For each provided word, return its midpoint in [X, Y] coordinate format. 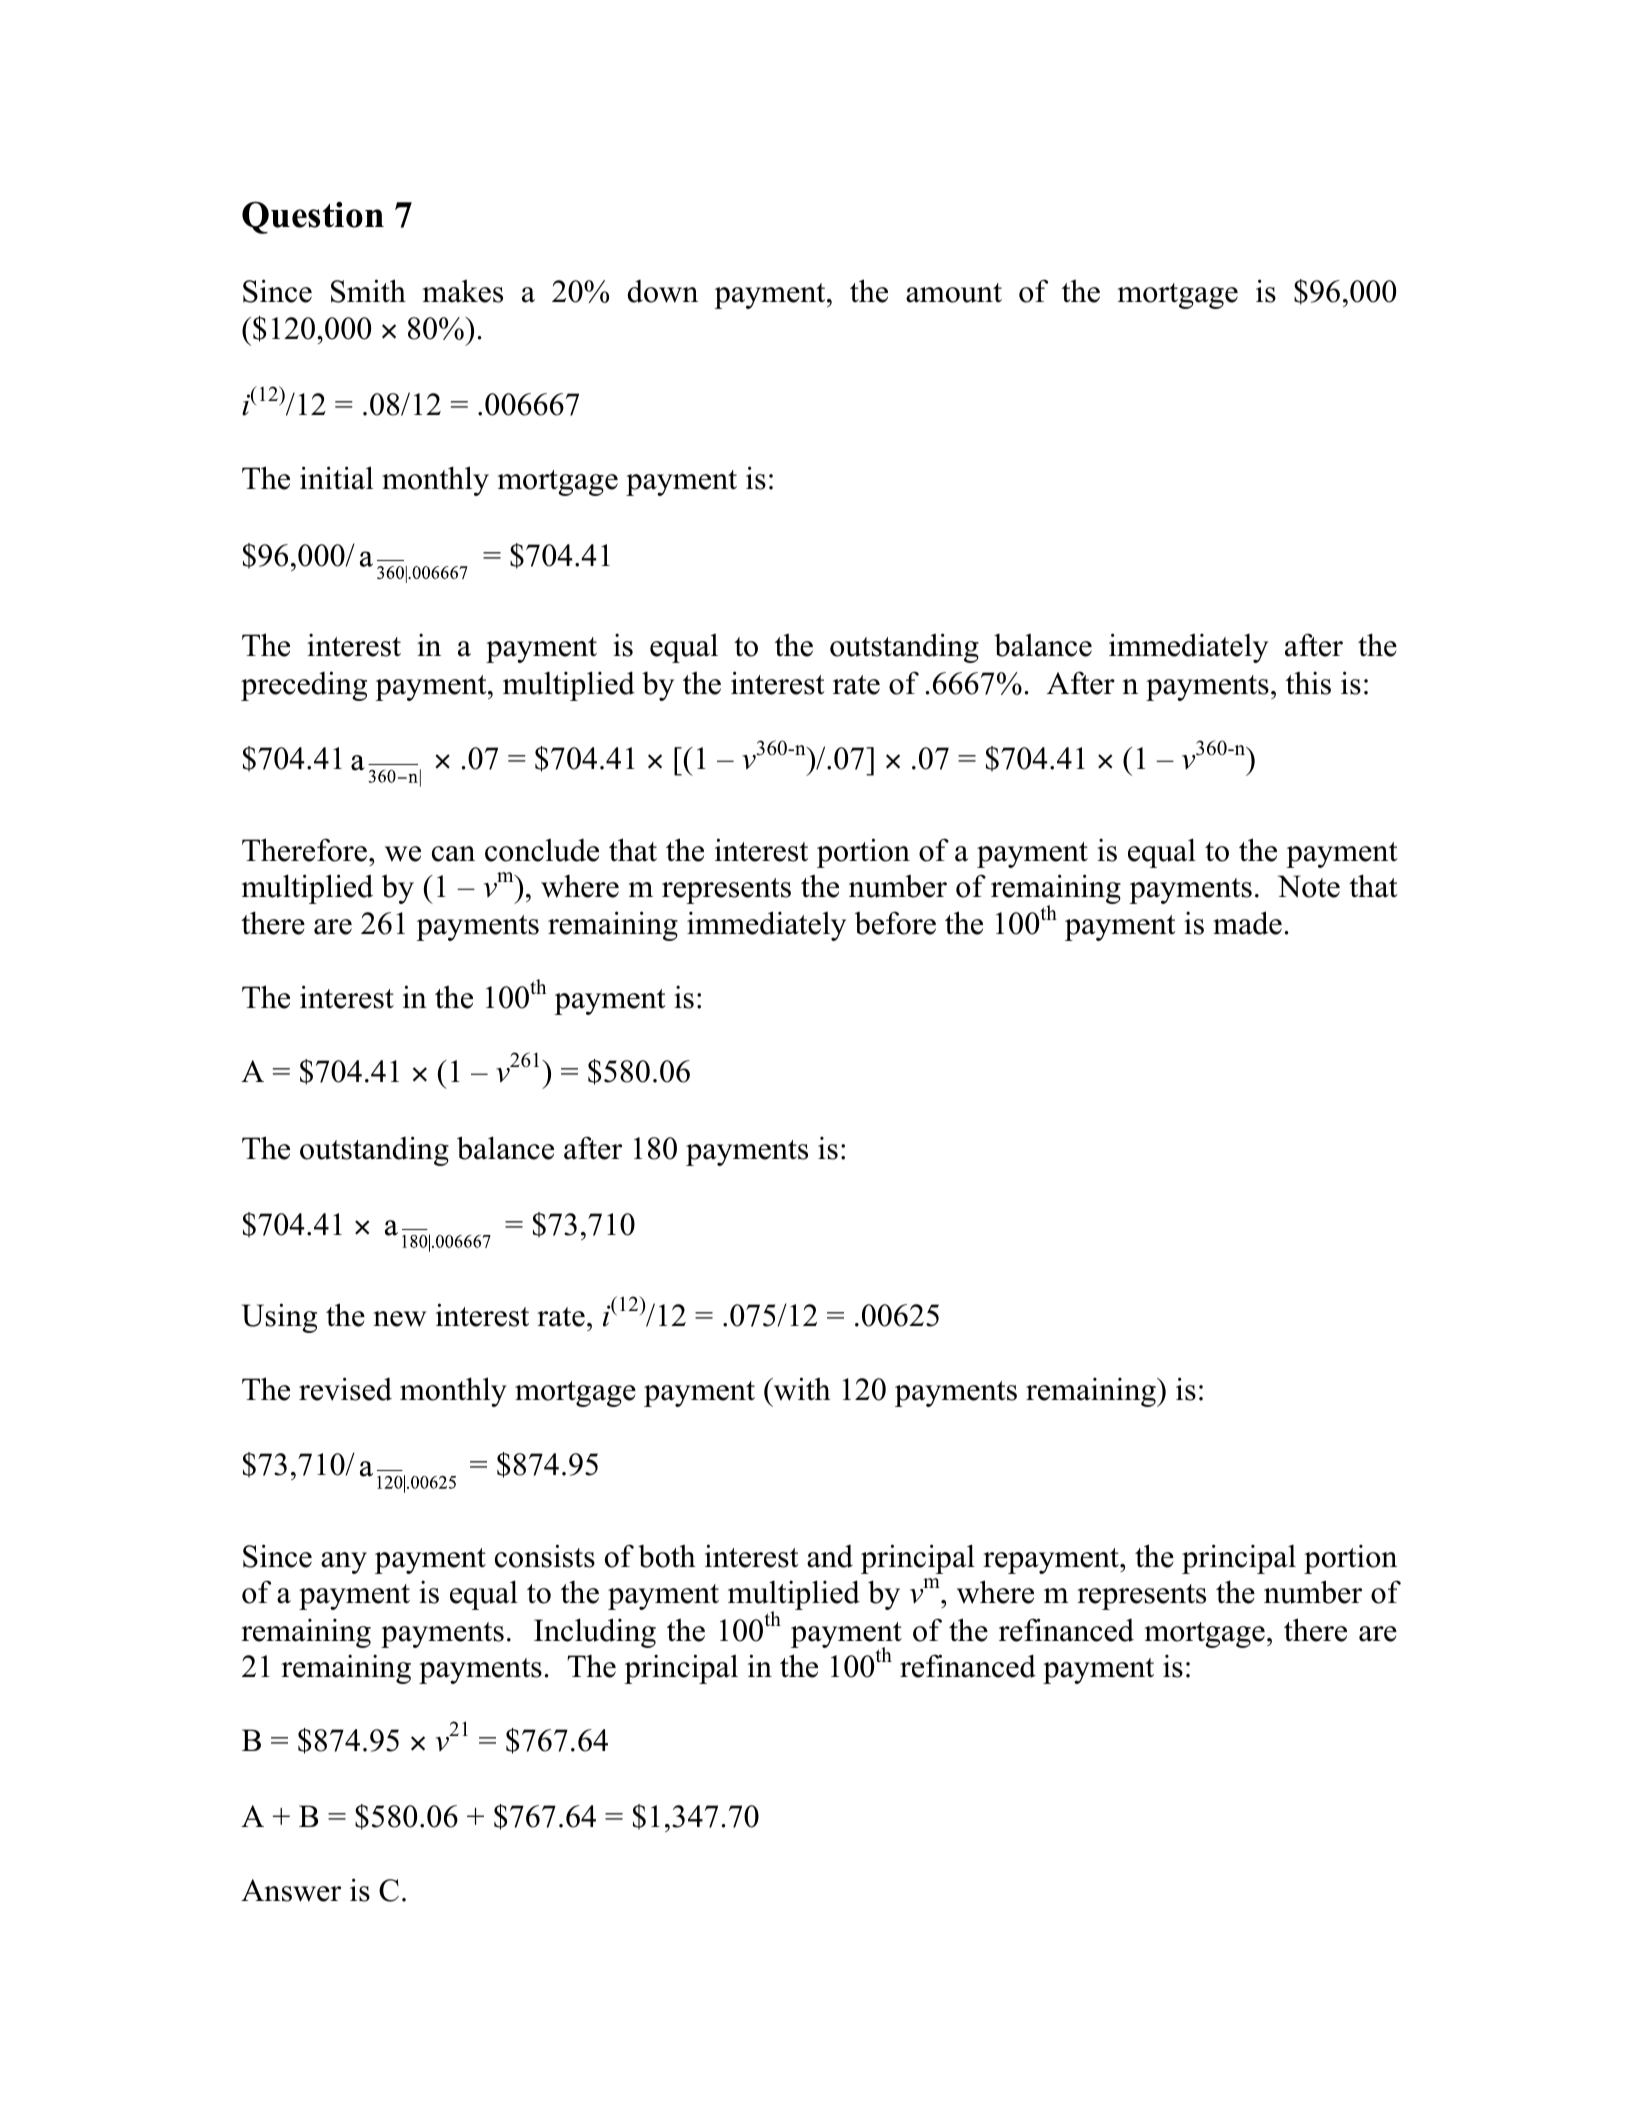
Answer [291, 1890]
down [663, 291]
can [453, 854]
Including [595, 1633]
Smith [368, 291]
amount [954, 293]
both [667, 1556]
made [1247, 923]
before [895, 923]
